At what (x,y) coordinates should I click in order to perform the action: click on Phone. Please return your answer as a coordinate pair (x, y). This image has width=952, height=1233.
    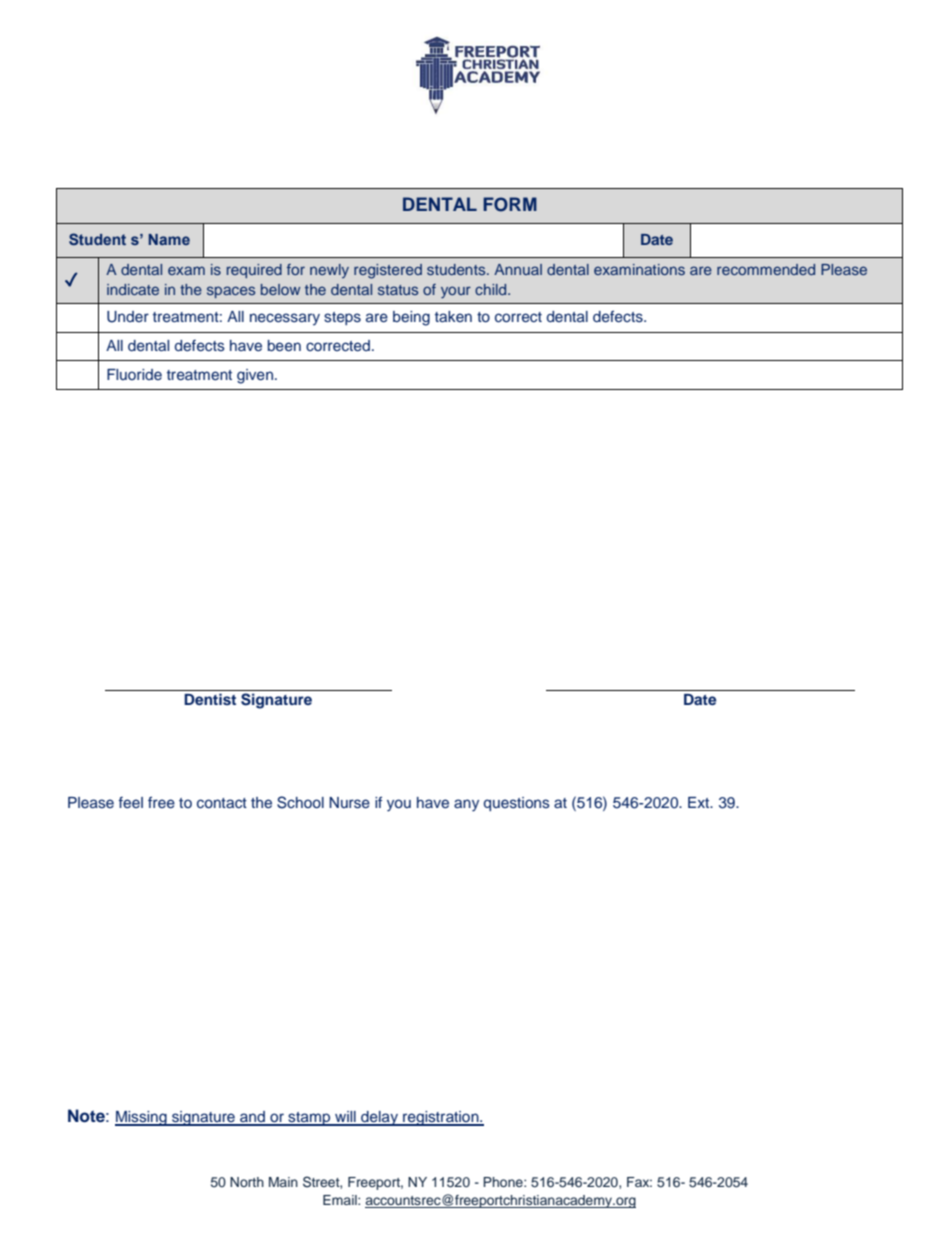
    Looking at the image, I should click on (504, 1182).
